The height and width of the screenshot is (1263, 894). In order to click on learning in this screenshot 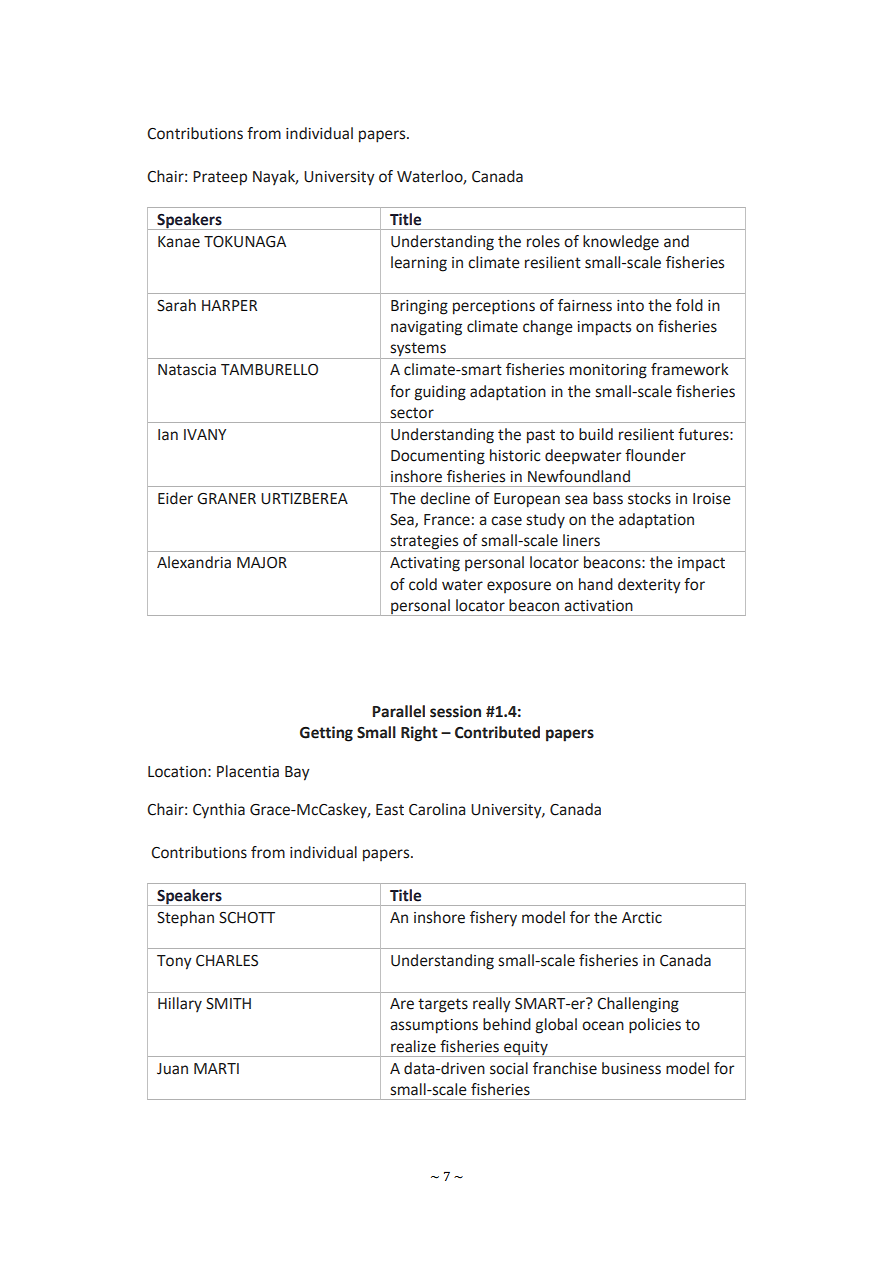, I will do `click(419, 264)`.
